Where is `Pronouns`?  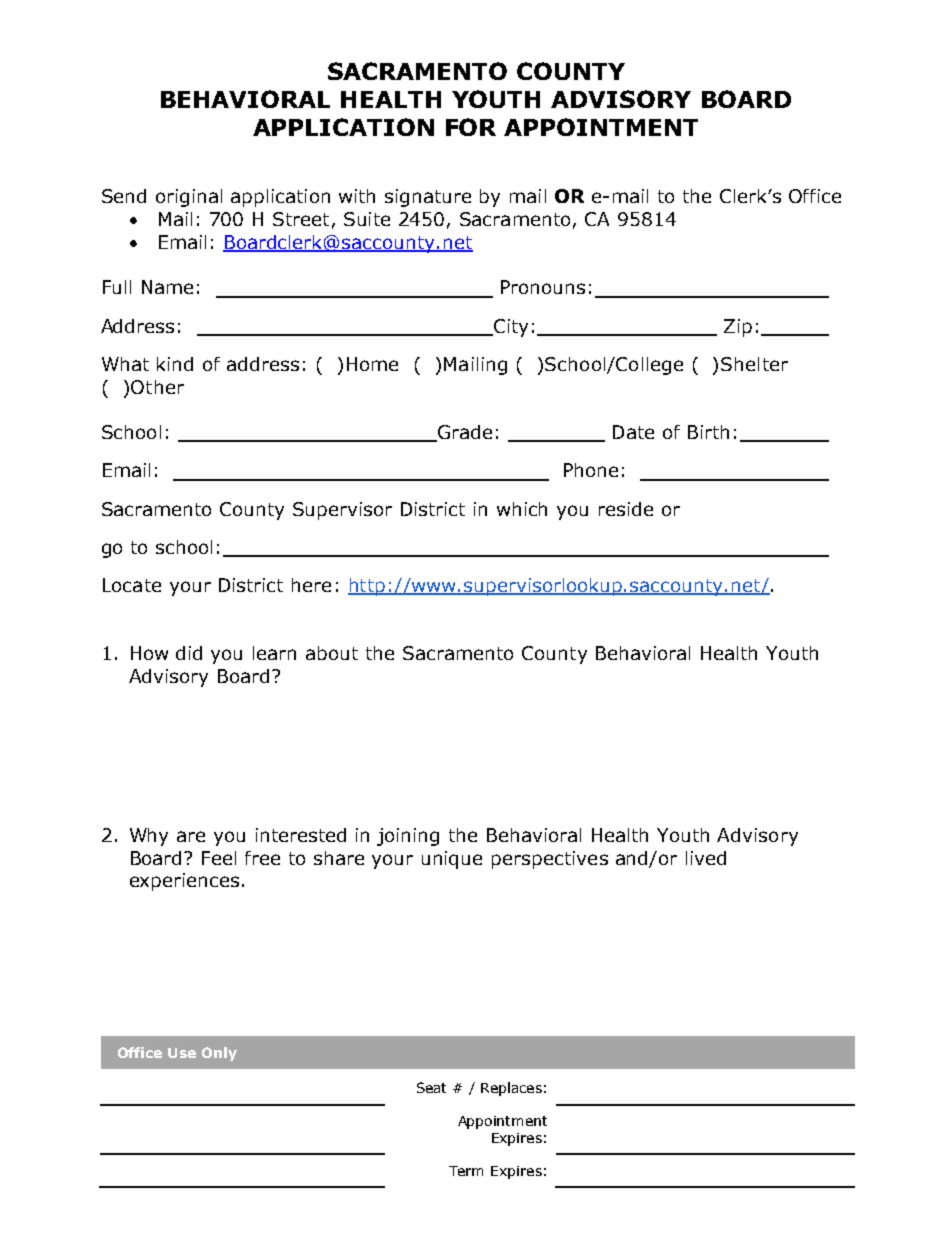 Pronouns is located at coordinates (543, 287).
